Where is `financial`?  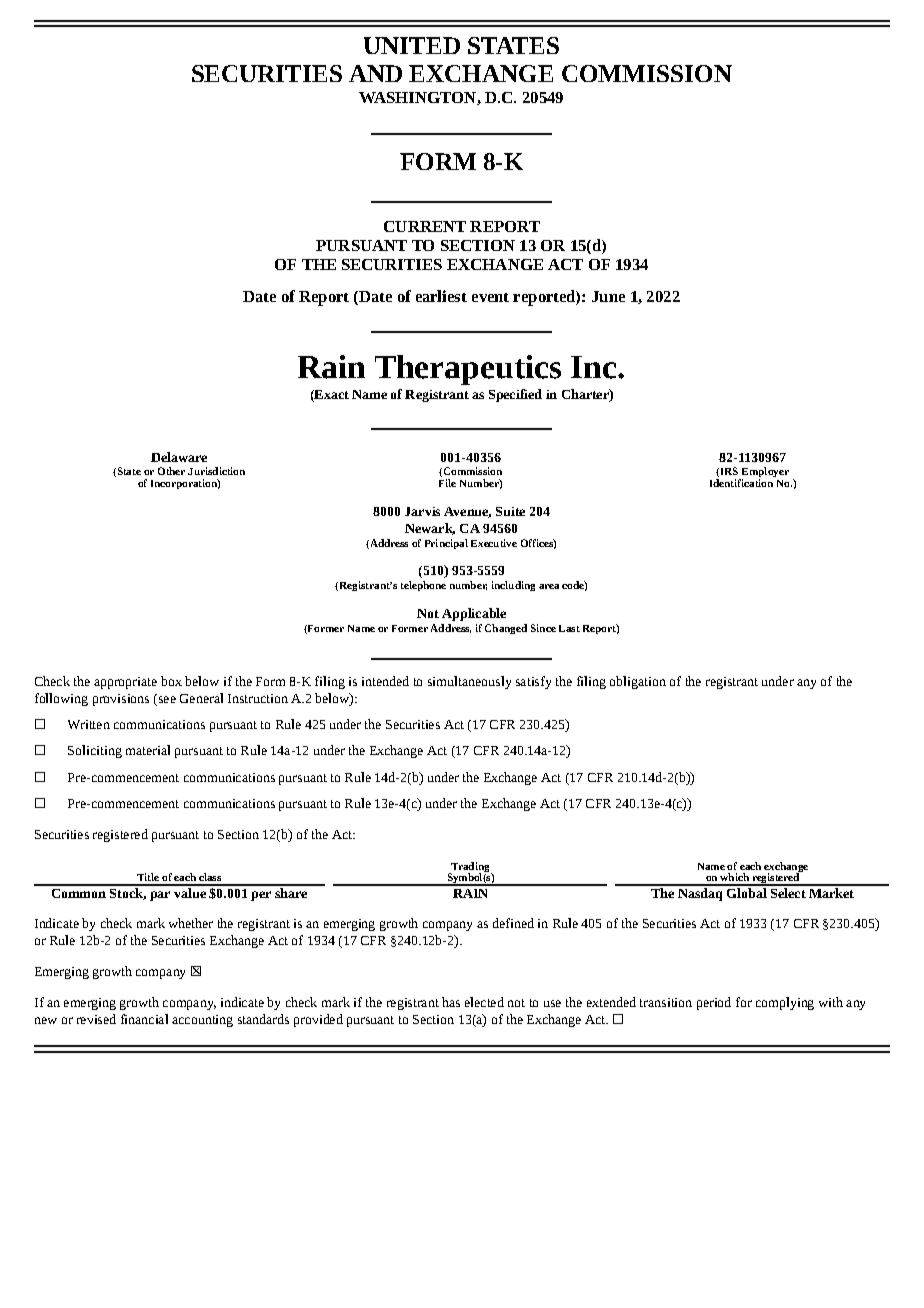
financial is located at coordinates (144, 1019).
